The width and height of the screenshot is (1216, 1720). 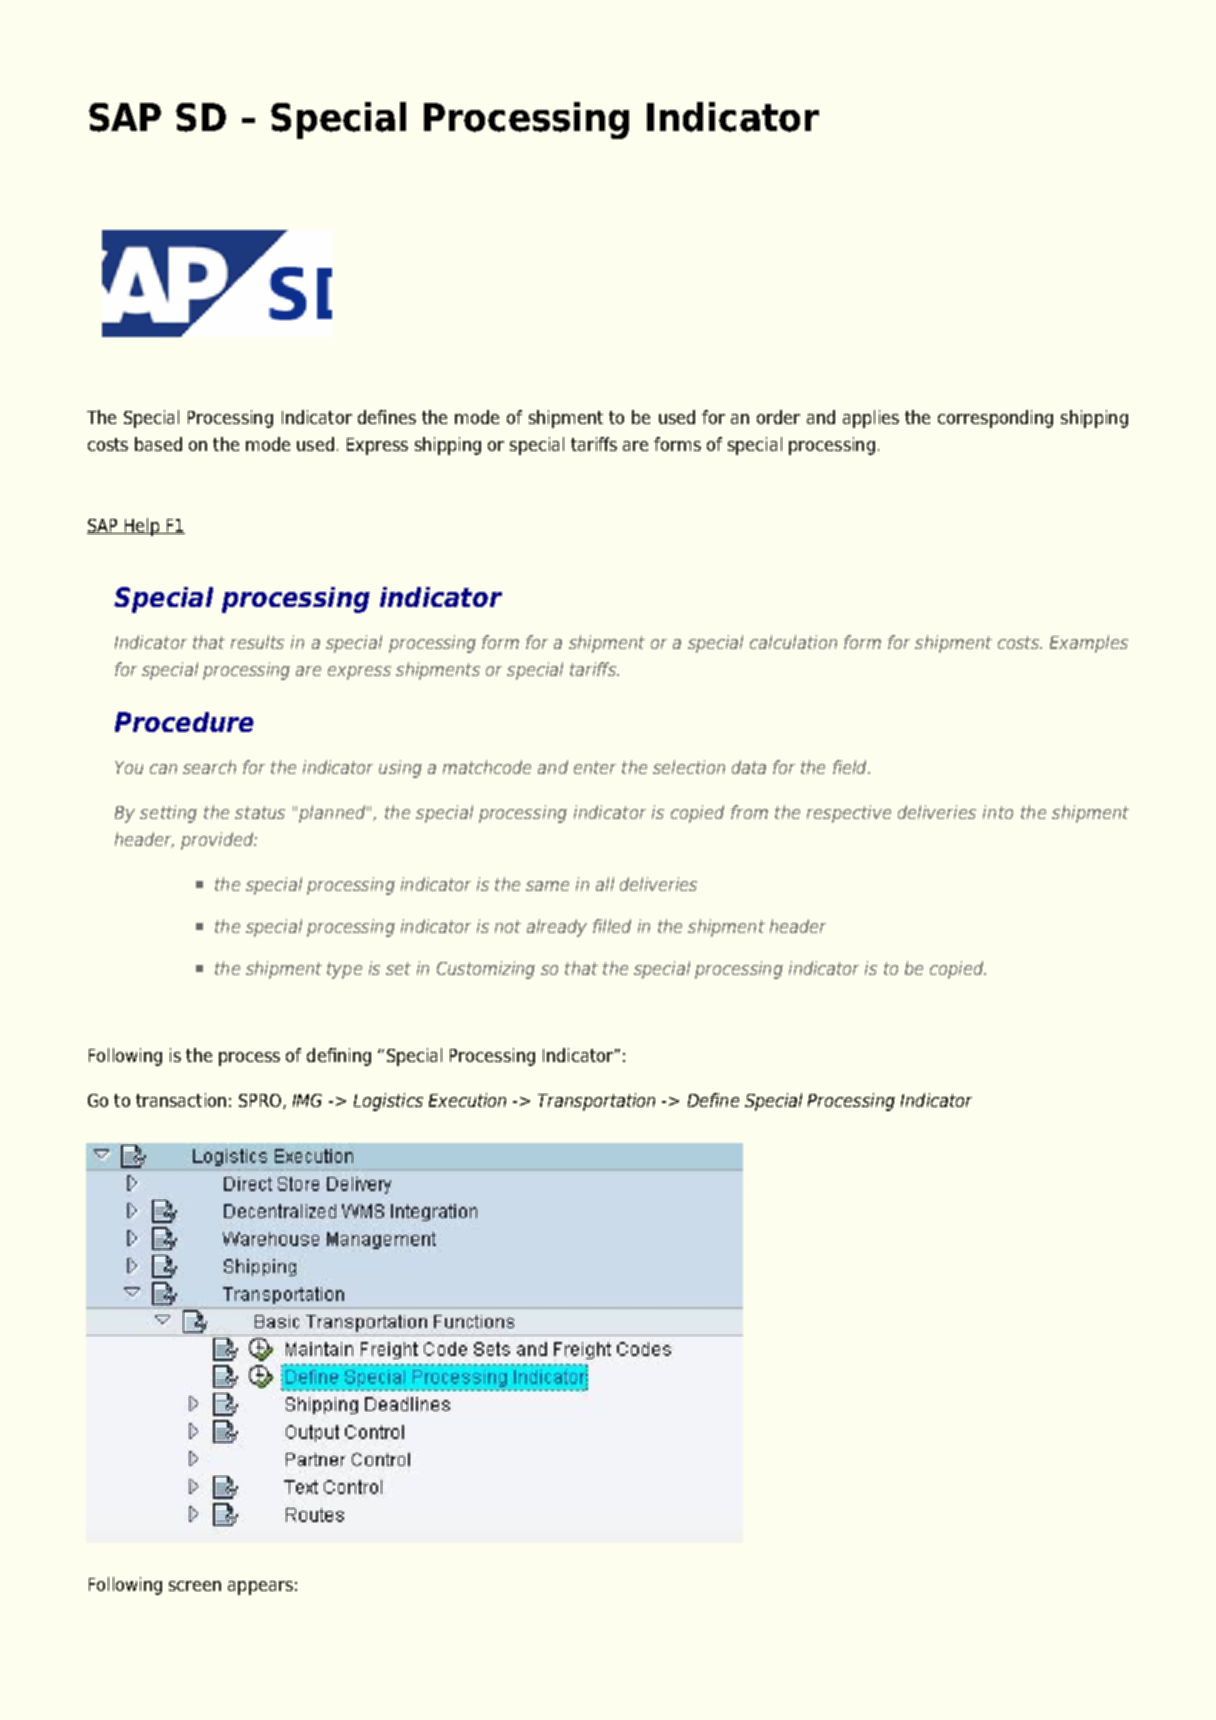 What do you see at coordinates (307, 1100) in the screenshot?
I see `IMG` at bounding box center [307, 1100].
